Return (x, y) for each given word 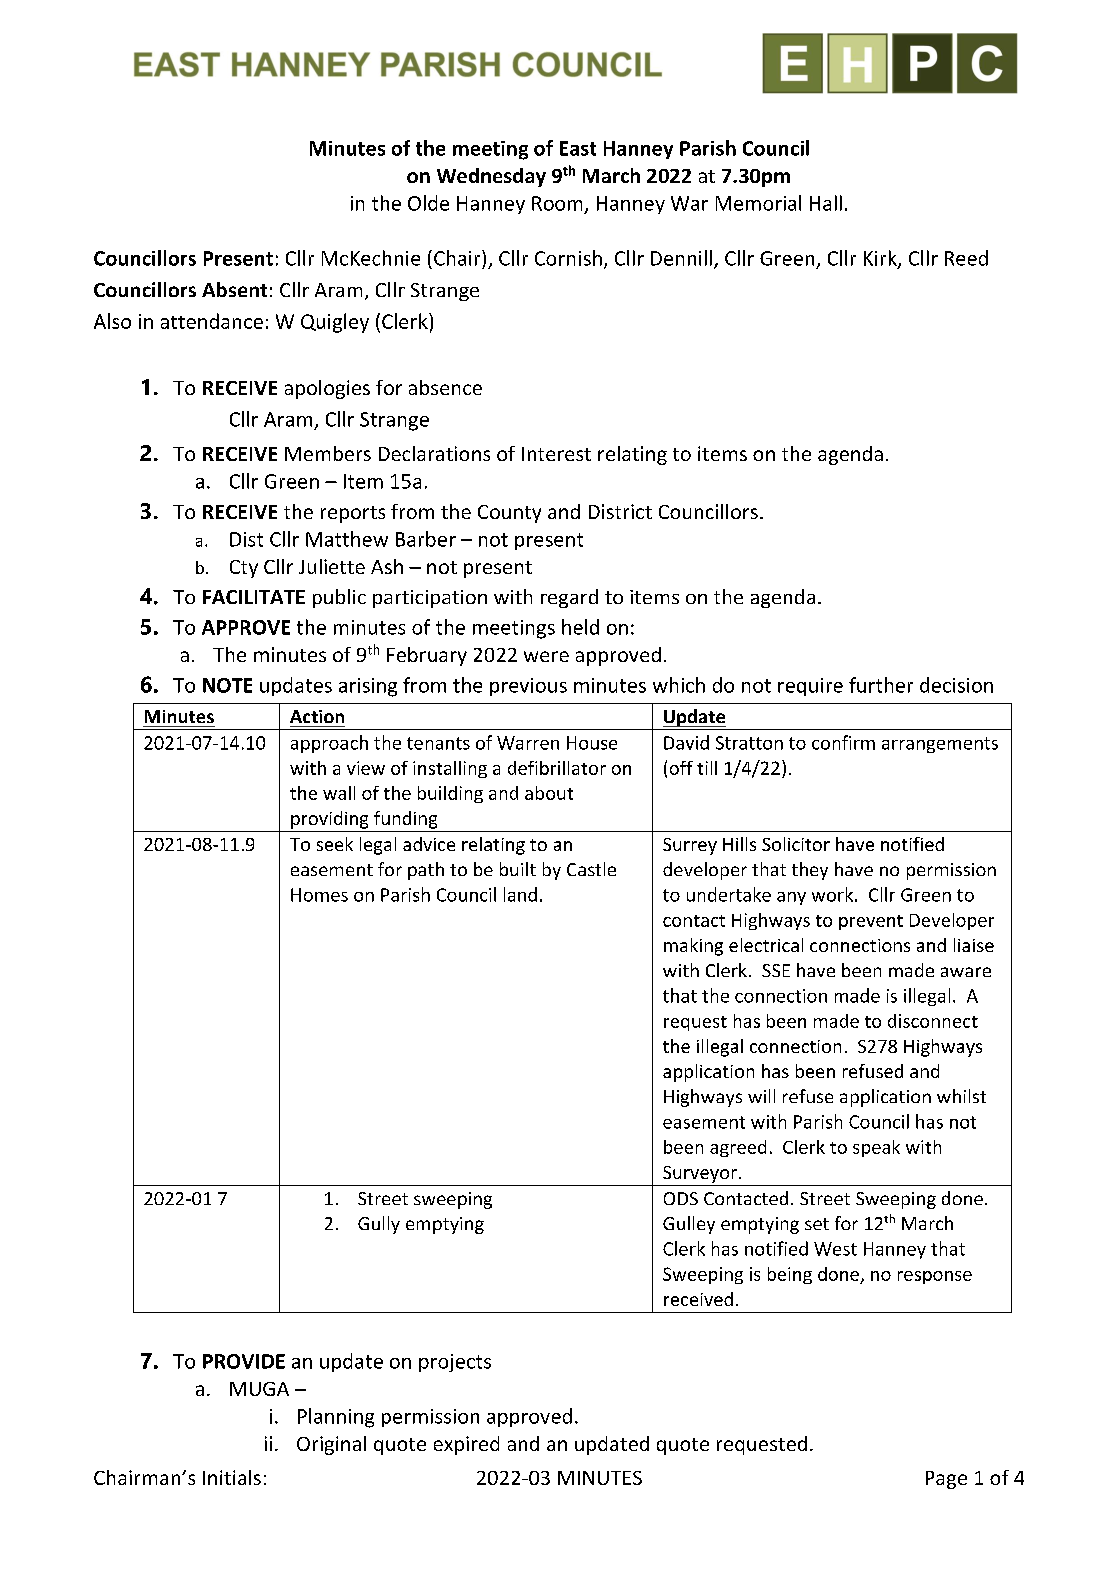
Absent (234, 289)
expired (466, 1445)
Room (557, 203)
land (520, 894)
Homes (319, 895)
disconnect (933, 1021)
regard (569, 598)
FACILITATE (254, 597)
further (881, 685)
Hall (826, 203)
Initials (232, 1477)
